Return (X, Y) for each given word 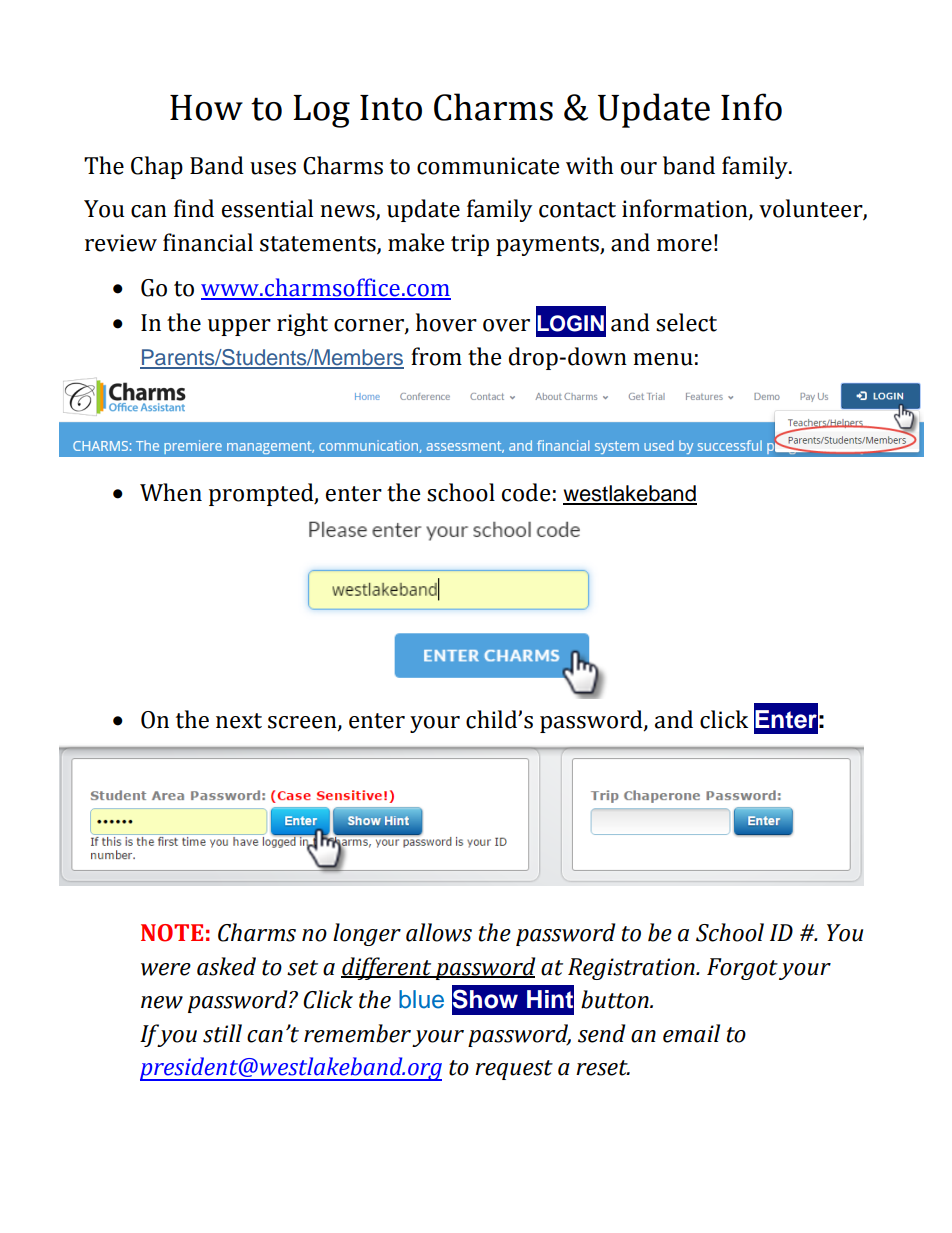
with (589, 165)
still (222, 1033)
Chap (157, 167)
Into (391, 108)
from (436, 356)
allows (439, 932)
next (239, 721)
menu (663, 359)
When (171, 492)
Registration (632, 969)
